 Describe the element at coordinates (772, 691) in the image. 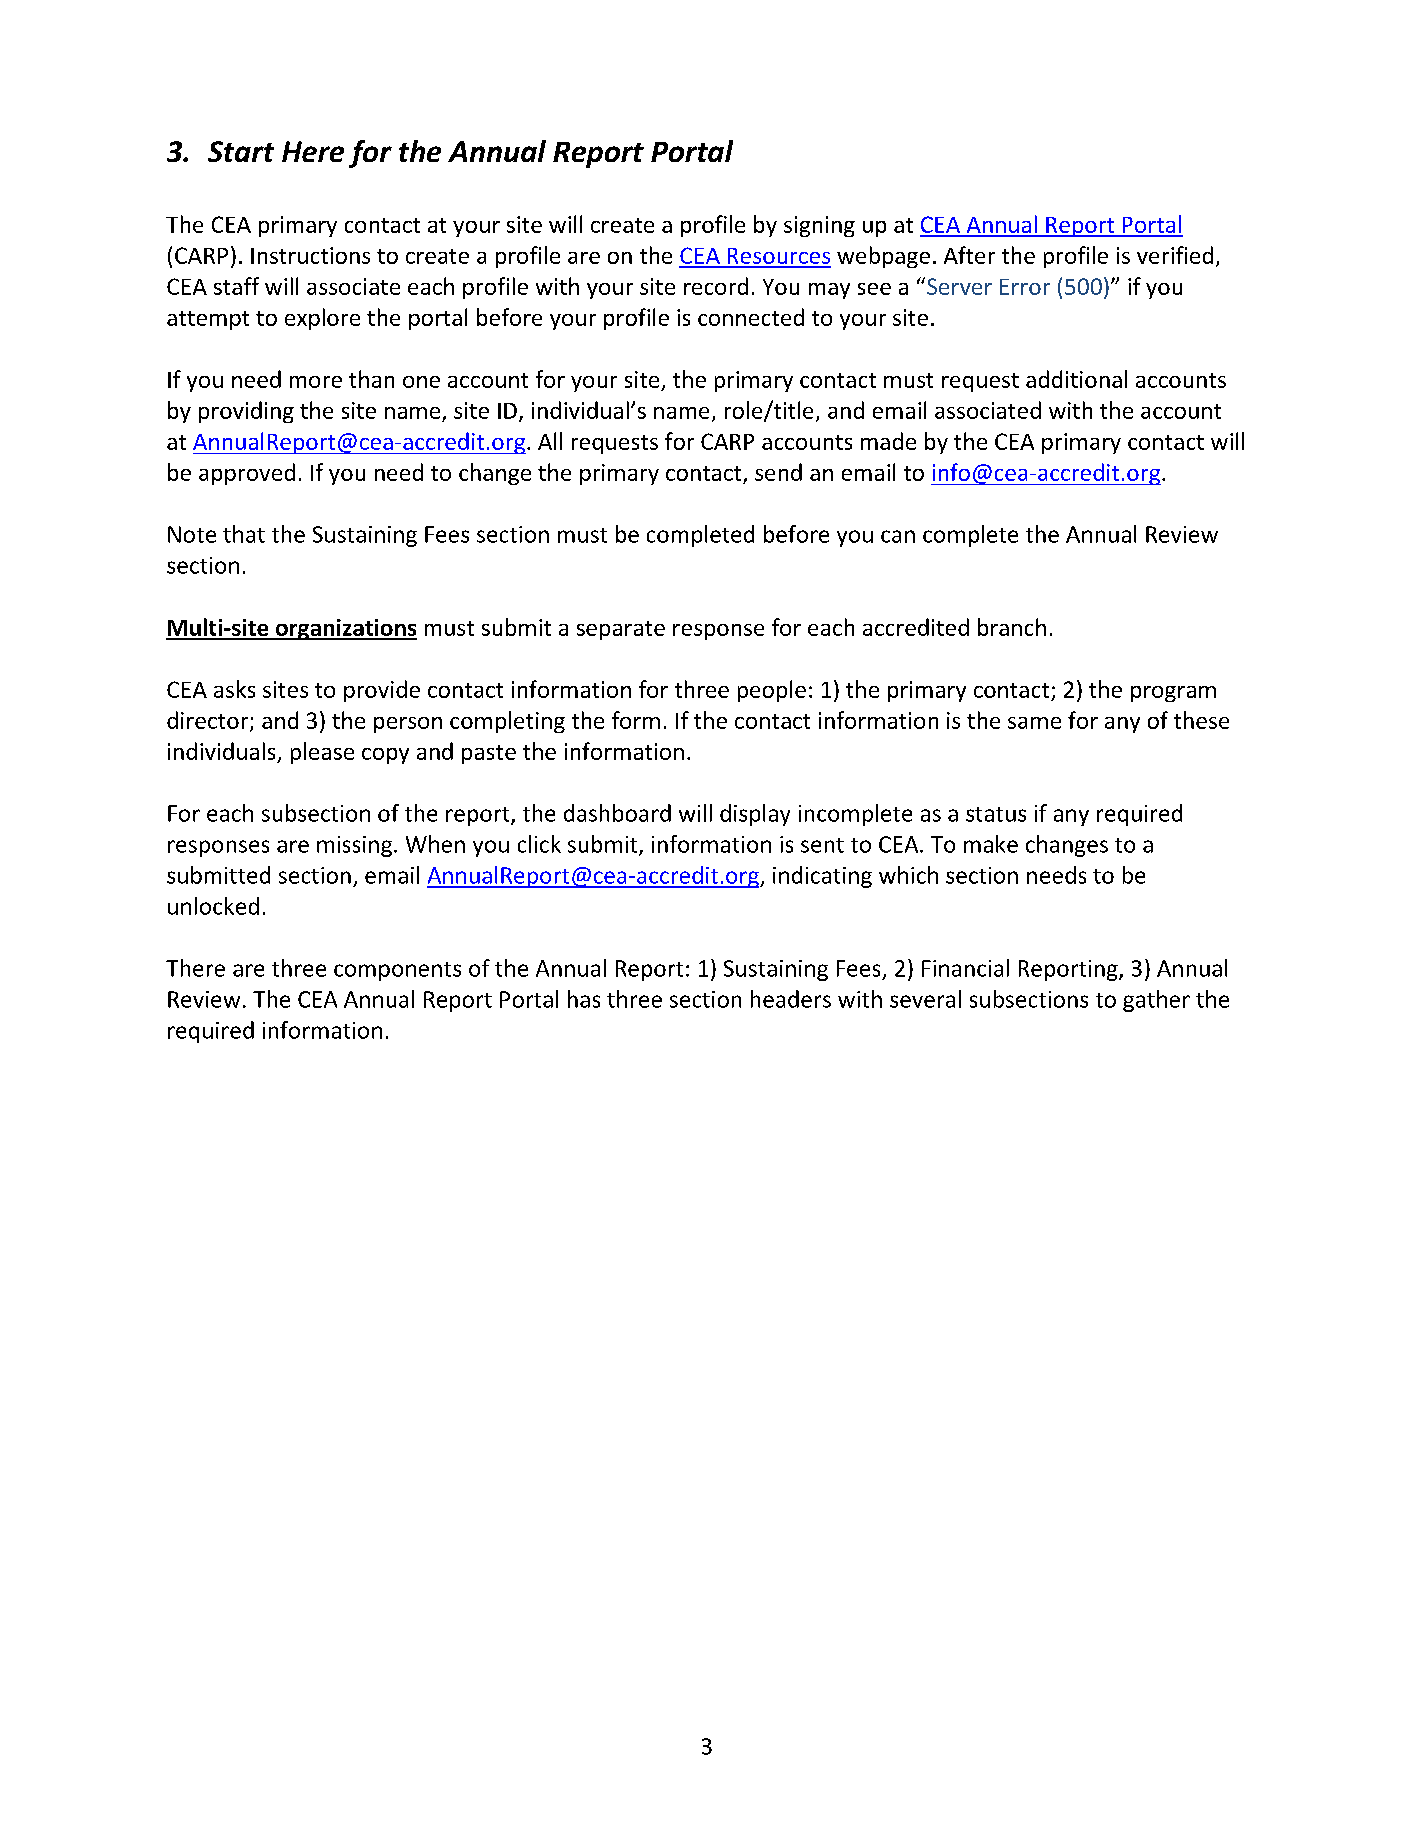

I see `people` at that location.
